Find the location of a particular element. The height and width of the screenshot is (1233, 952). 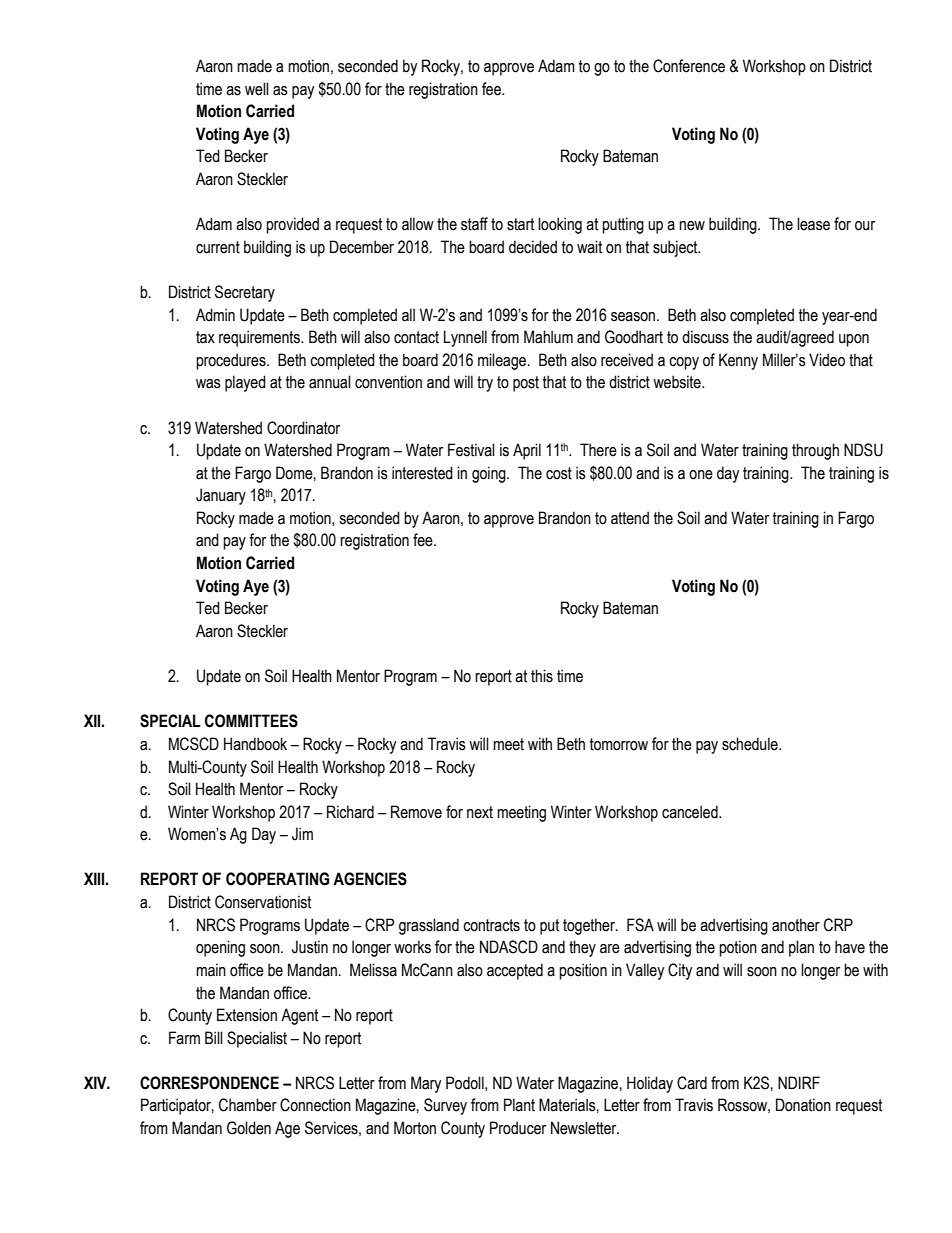

Coordinator is located at coordinates (303, 428).
